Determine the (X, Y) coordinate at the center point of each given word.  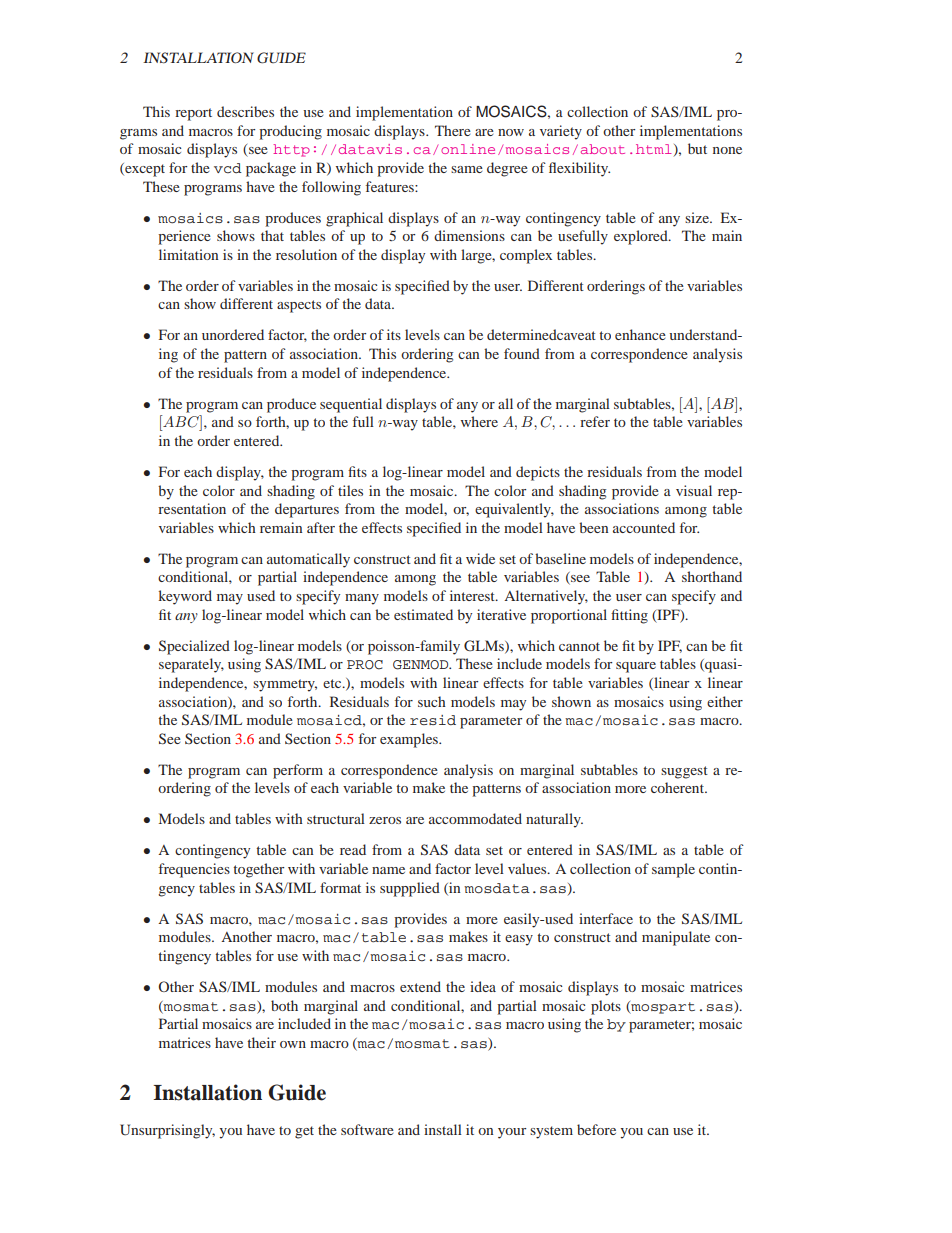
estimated (423, 614)
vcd (228, 168)
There (453, 130)
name (388, 870)
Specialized (194, 647)
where (479, 421)
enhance (640, 334)
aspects (299, 306)
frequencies (194, 870)
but (697, 148)
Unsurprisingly (167, 1131)
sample (673, 870)
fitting (629, 616)
